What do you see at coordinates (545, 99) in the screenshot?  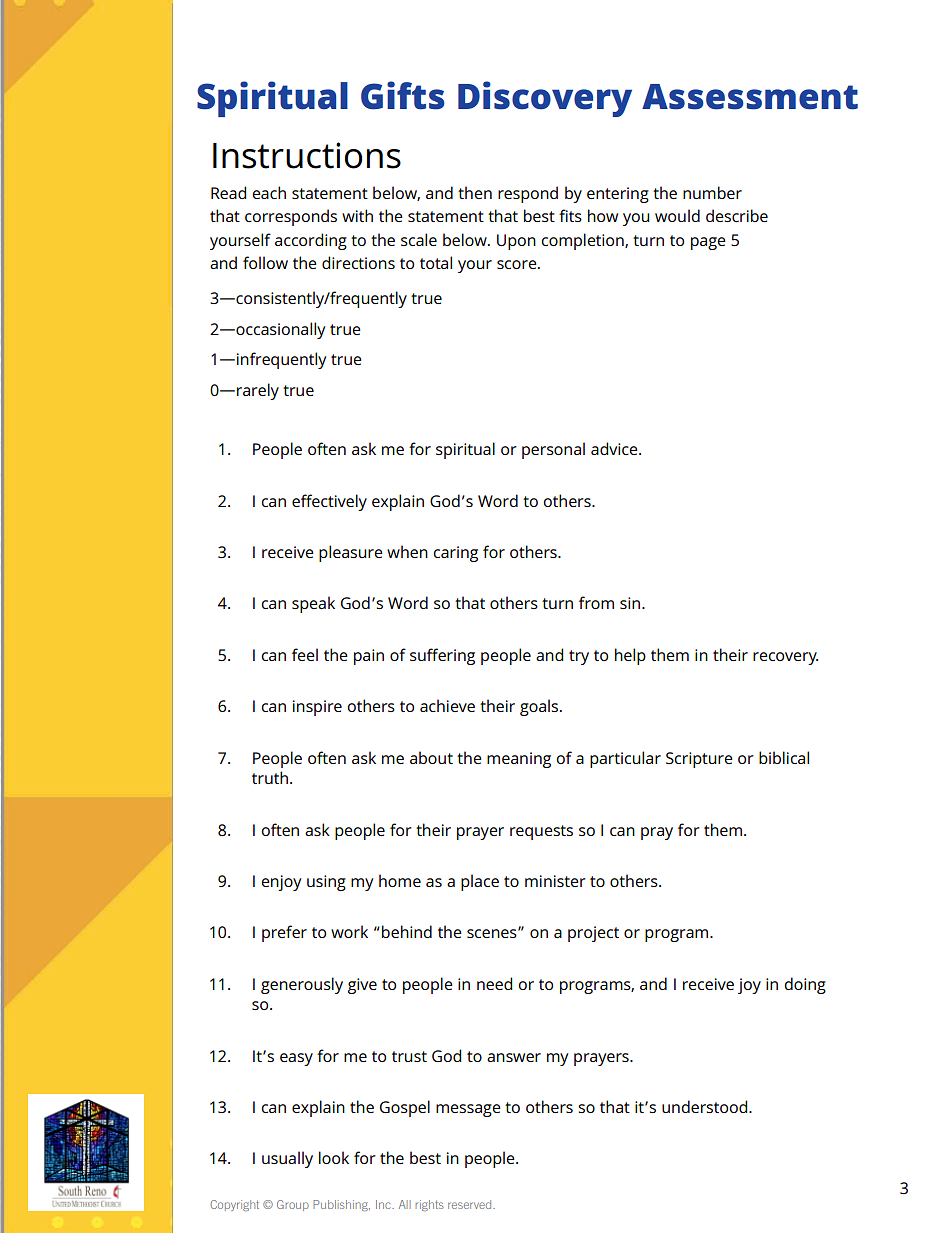 I see `Discovery` at bounding box center [545, 99].
